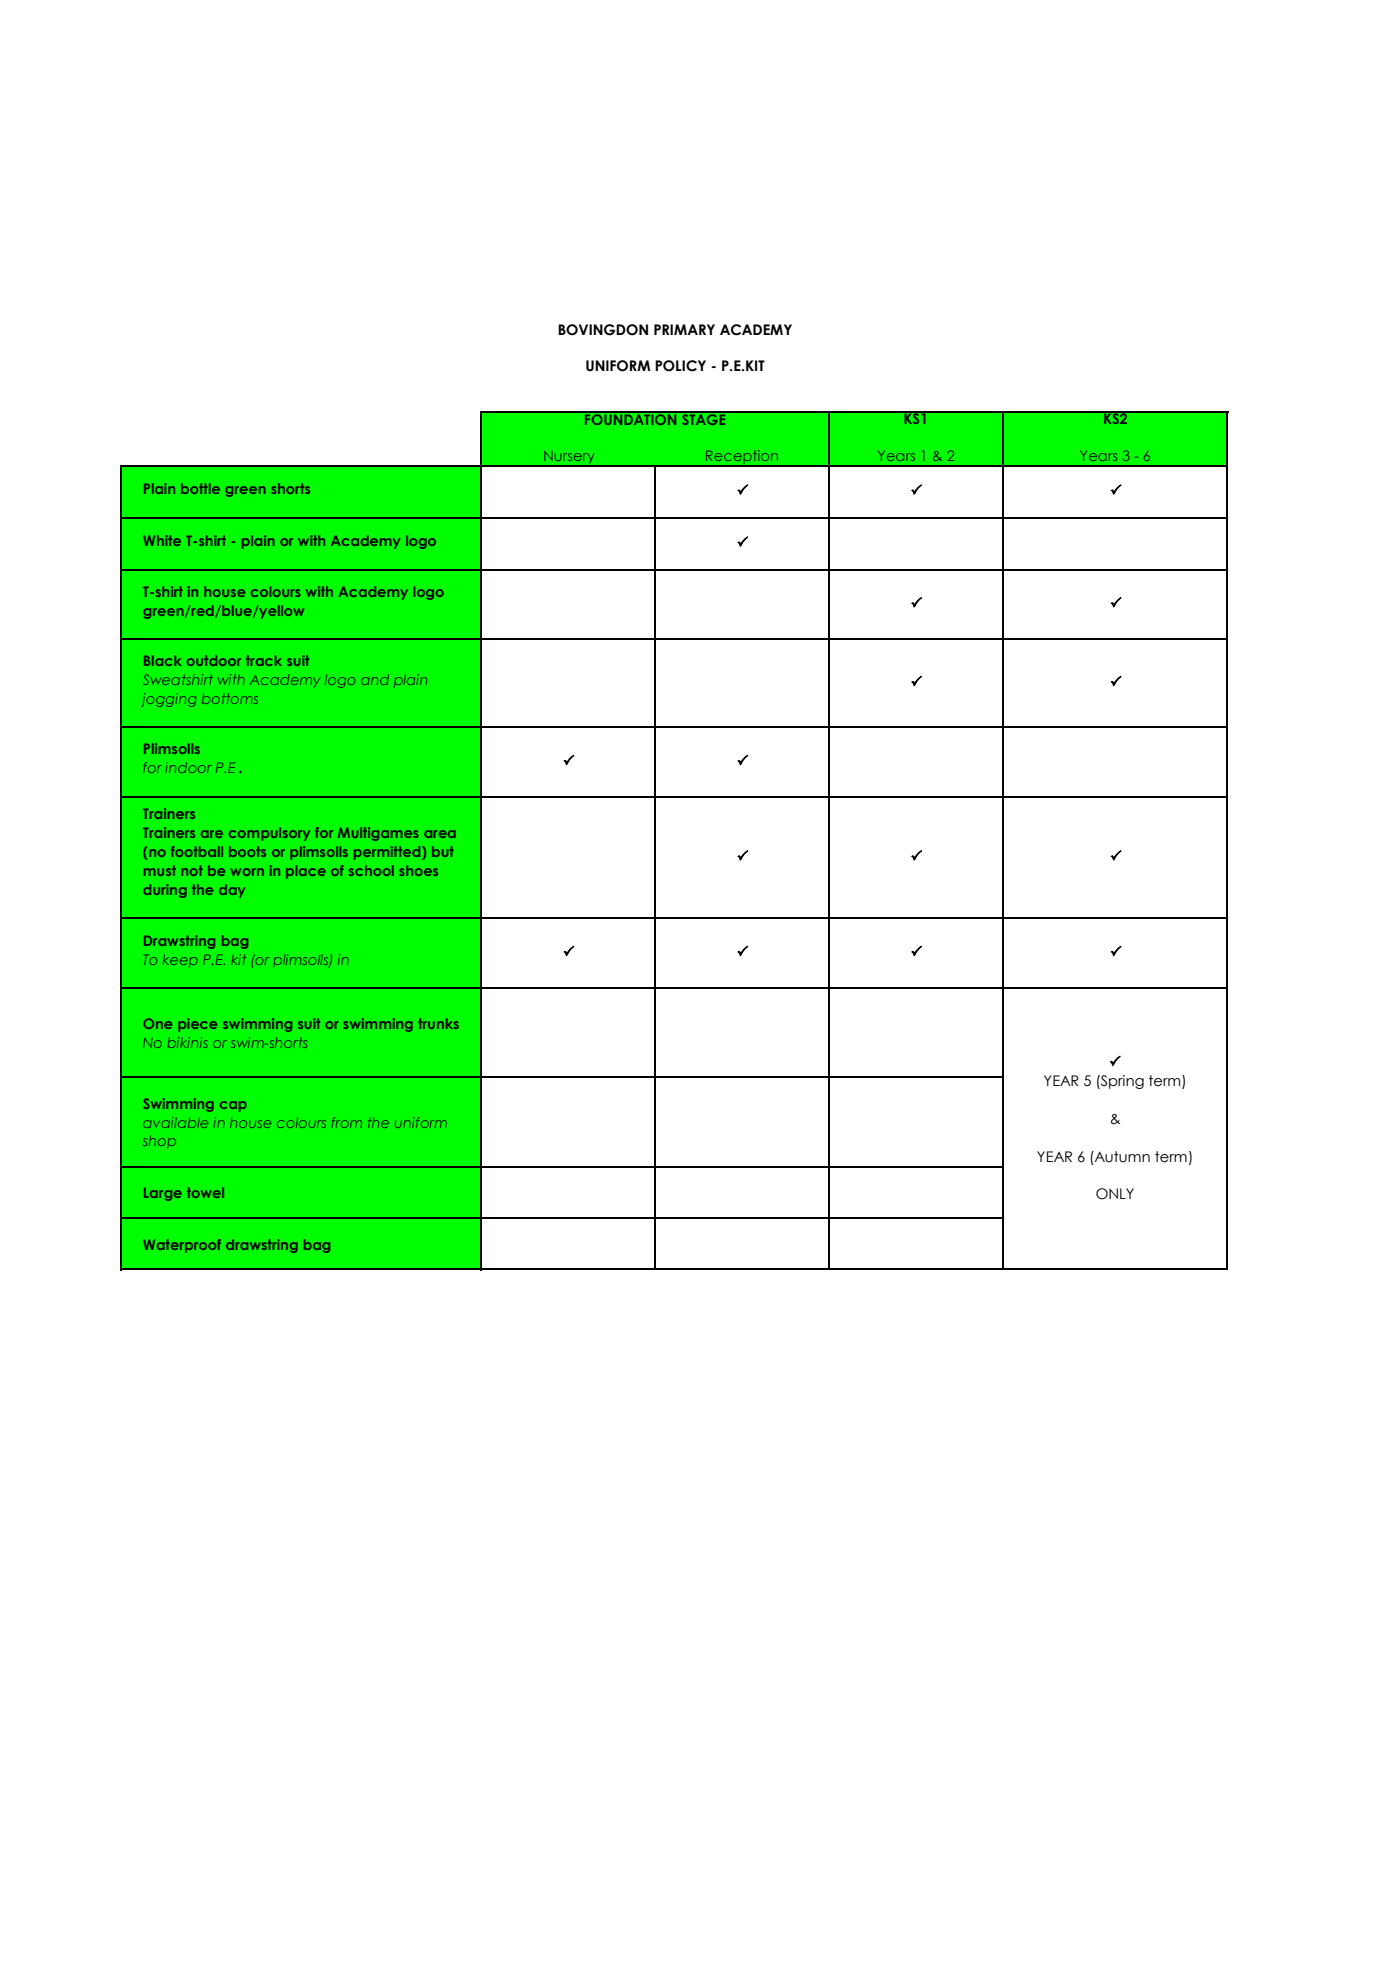  I want to click on POLICY, so click(680, 366).
